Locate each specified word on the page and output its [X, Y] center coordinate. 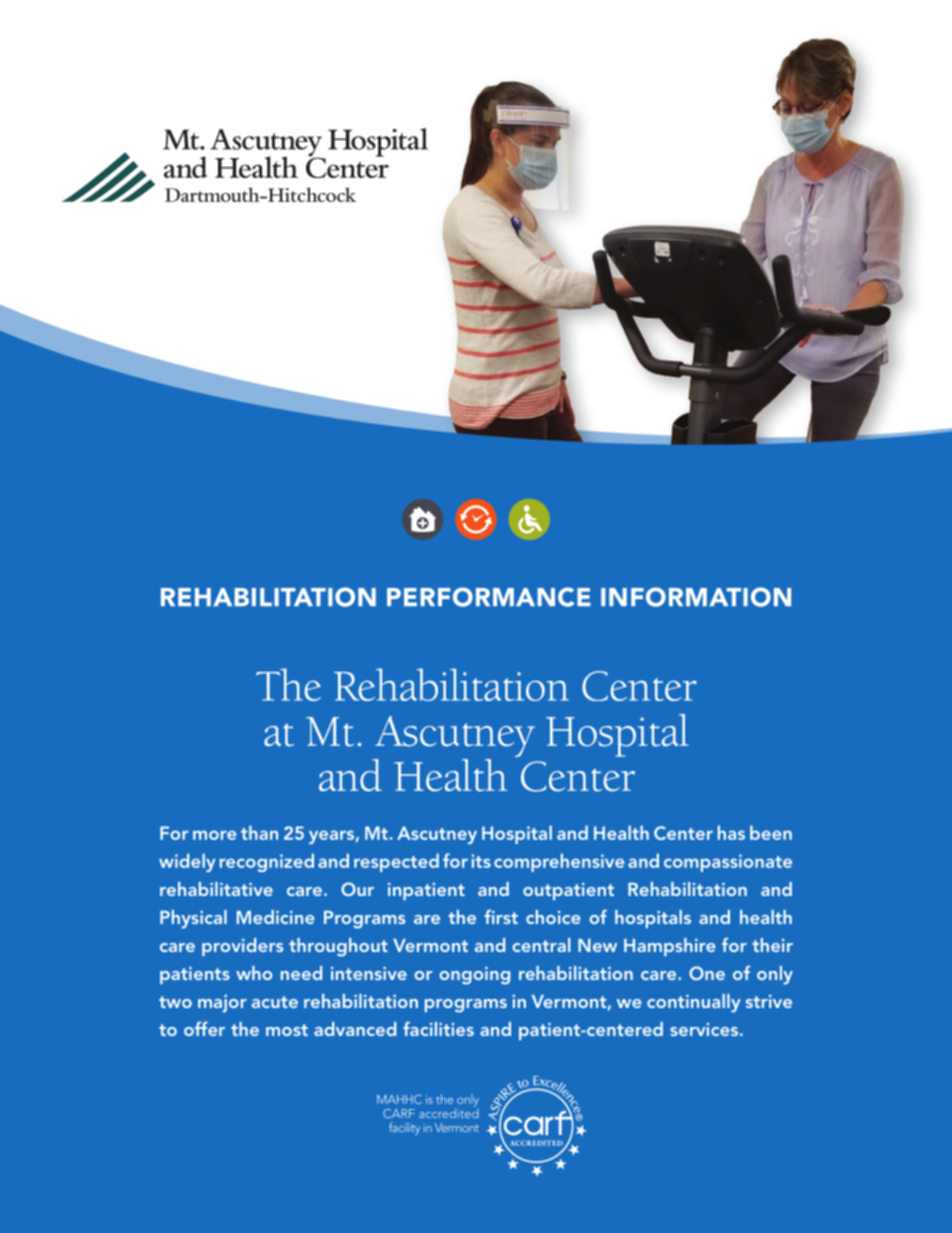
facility [404, 1128]
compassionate [728, 863]
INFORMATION [696, 597]
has [731, 832]
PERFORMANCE [489, 597]
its [481, 861]
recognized [267, 862]
